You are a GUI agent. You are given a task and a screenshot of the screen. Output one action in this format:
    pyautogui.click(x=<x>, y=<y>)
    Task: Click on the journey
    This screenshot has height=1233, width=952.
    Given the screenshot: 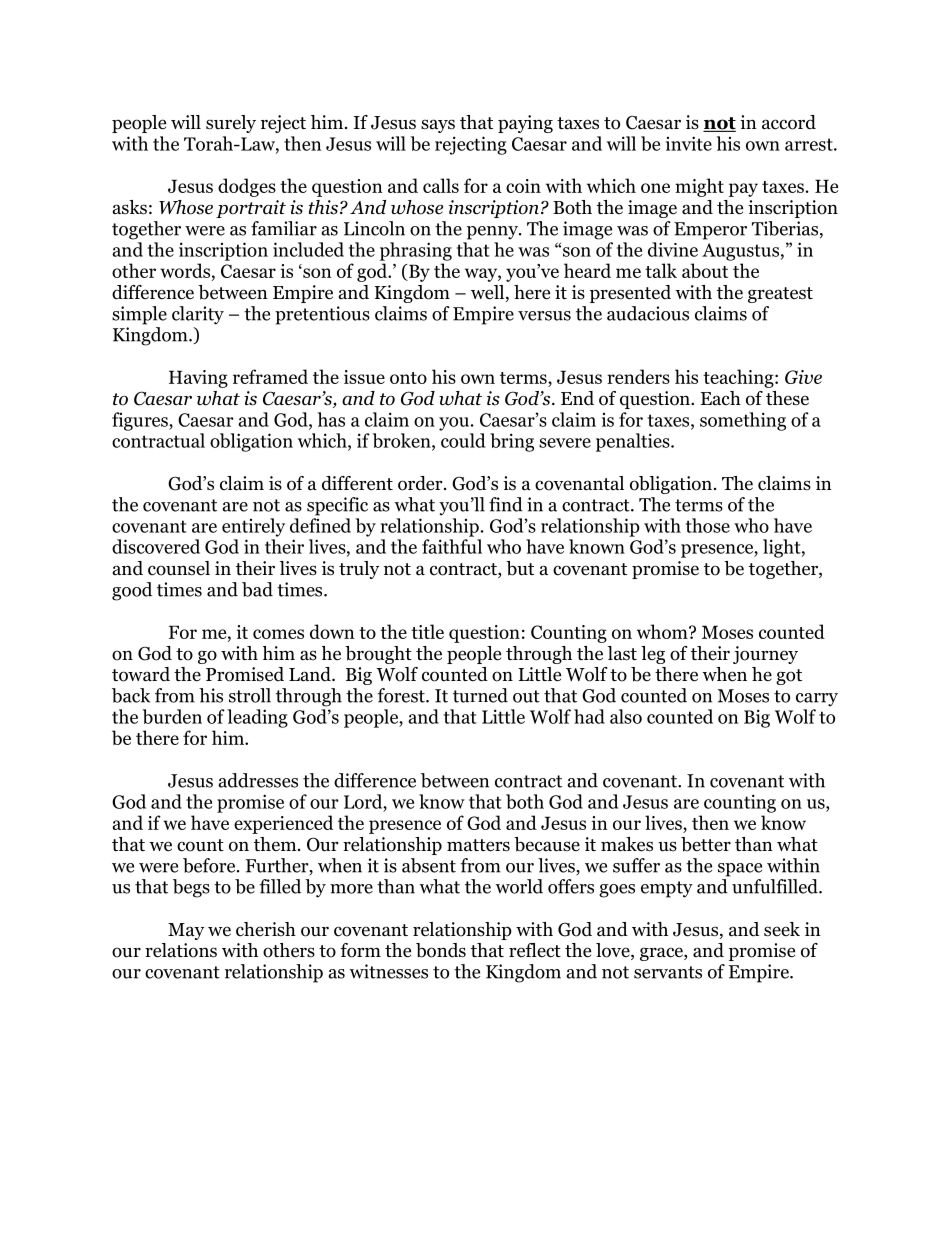 What is the action you would take?
    pyautogui.click(x=765, y=655)
